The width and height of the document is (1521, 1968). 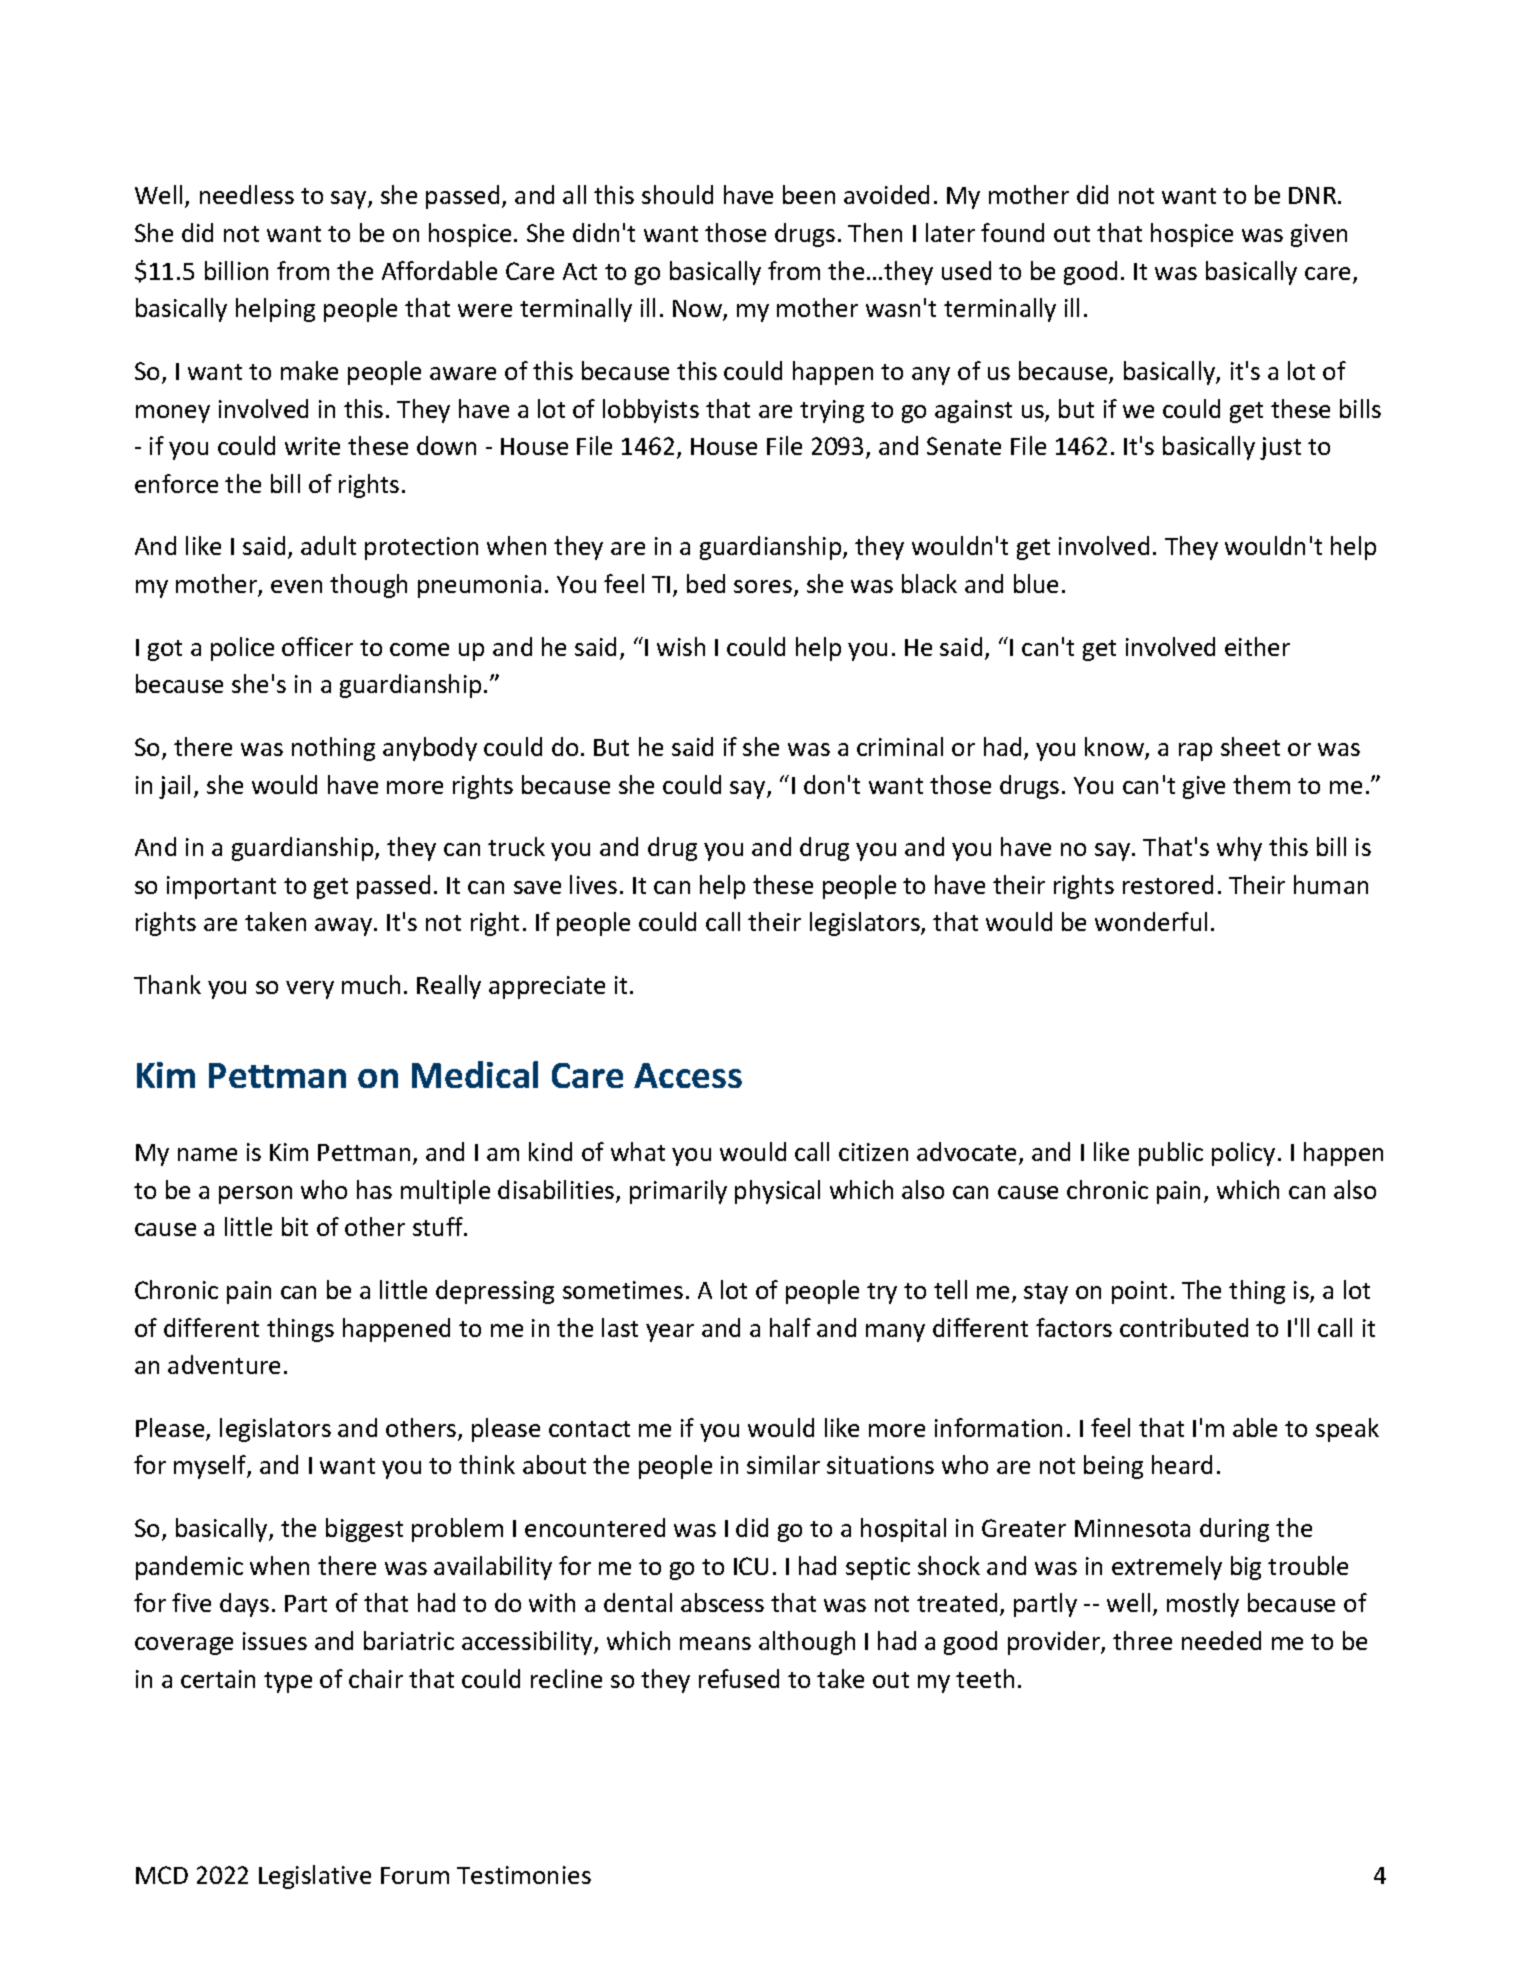 What do you see at coordinates (310, 990) in the document?
I see `very` at bounding box center [310, 990].
